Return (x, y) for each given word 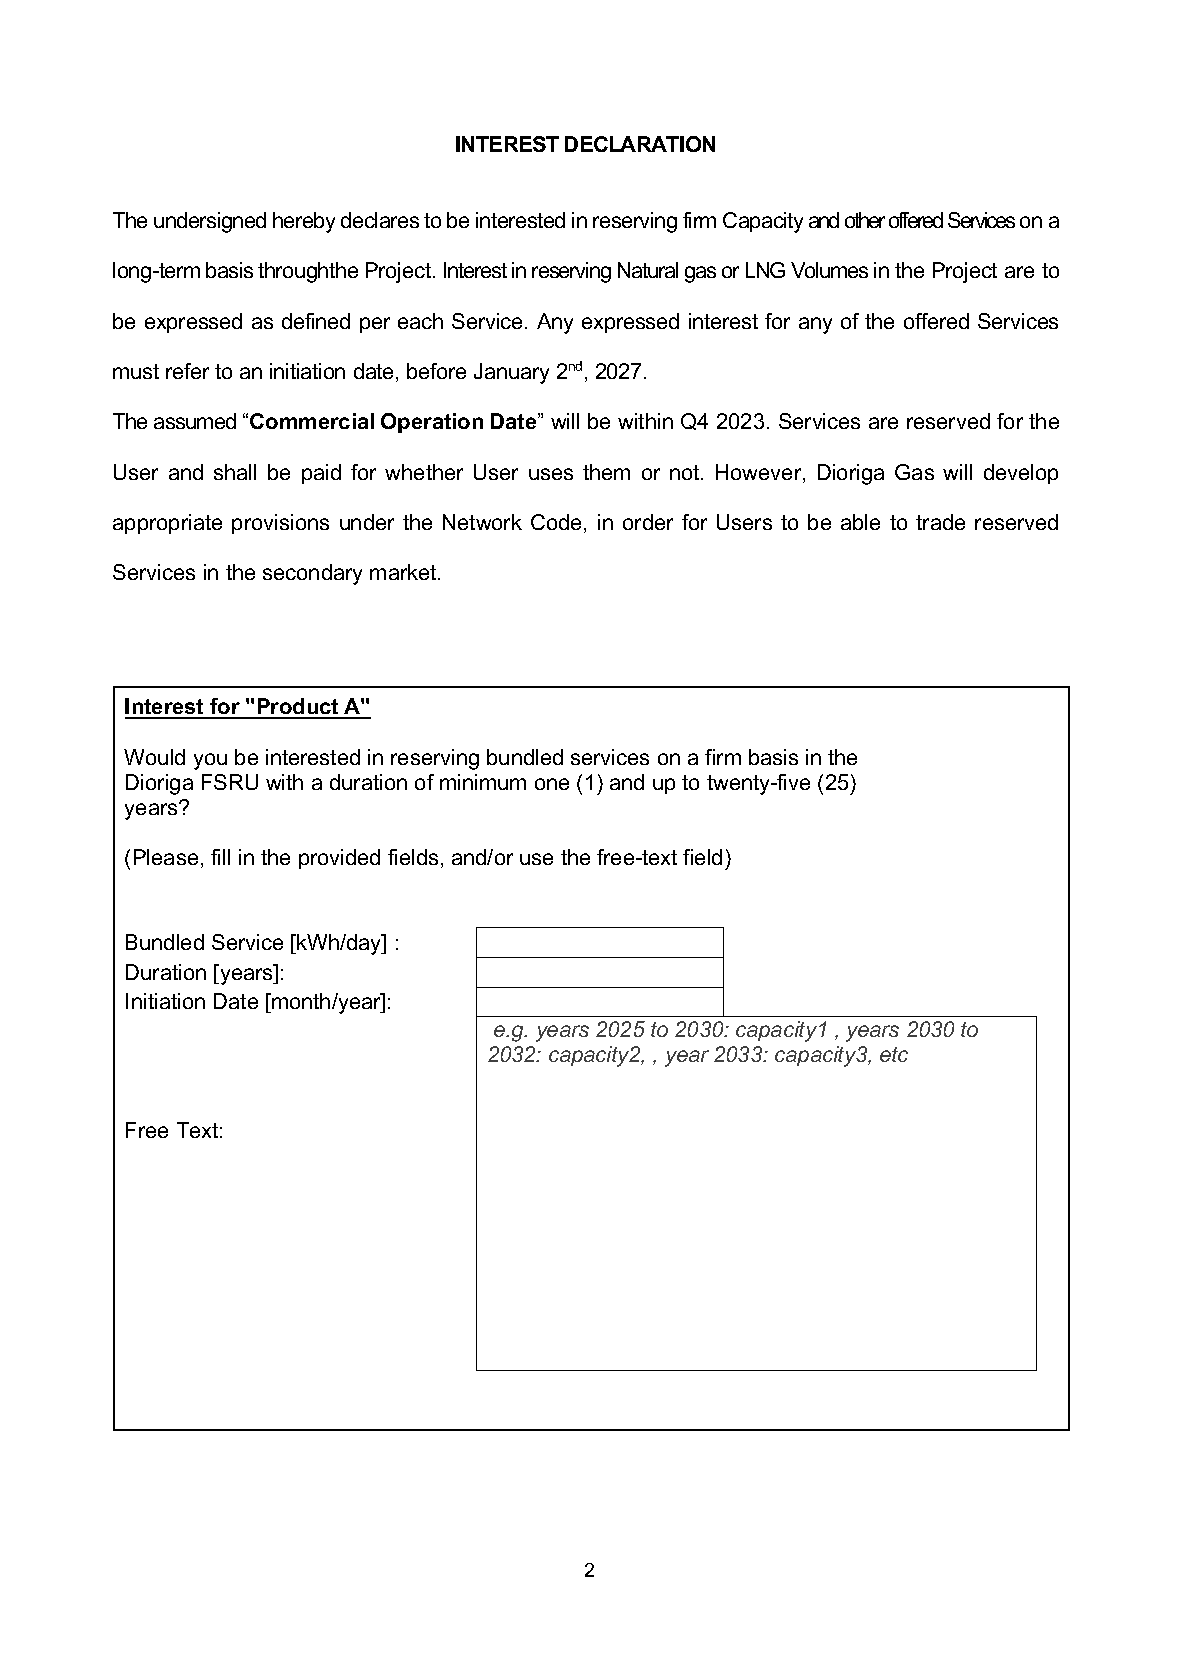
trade (940, 522)
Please (166, 857)
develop (1021, 474)
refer (187, 371)
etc (894, 1054)
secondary (312, 574)
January (511, 373)
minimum (483, 782)
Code (558, 523)
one (552, 784)
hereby (304, 222)
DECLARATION (640, 144)
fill (220, 857)
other (865, 220)
